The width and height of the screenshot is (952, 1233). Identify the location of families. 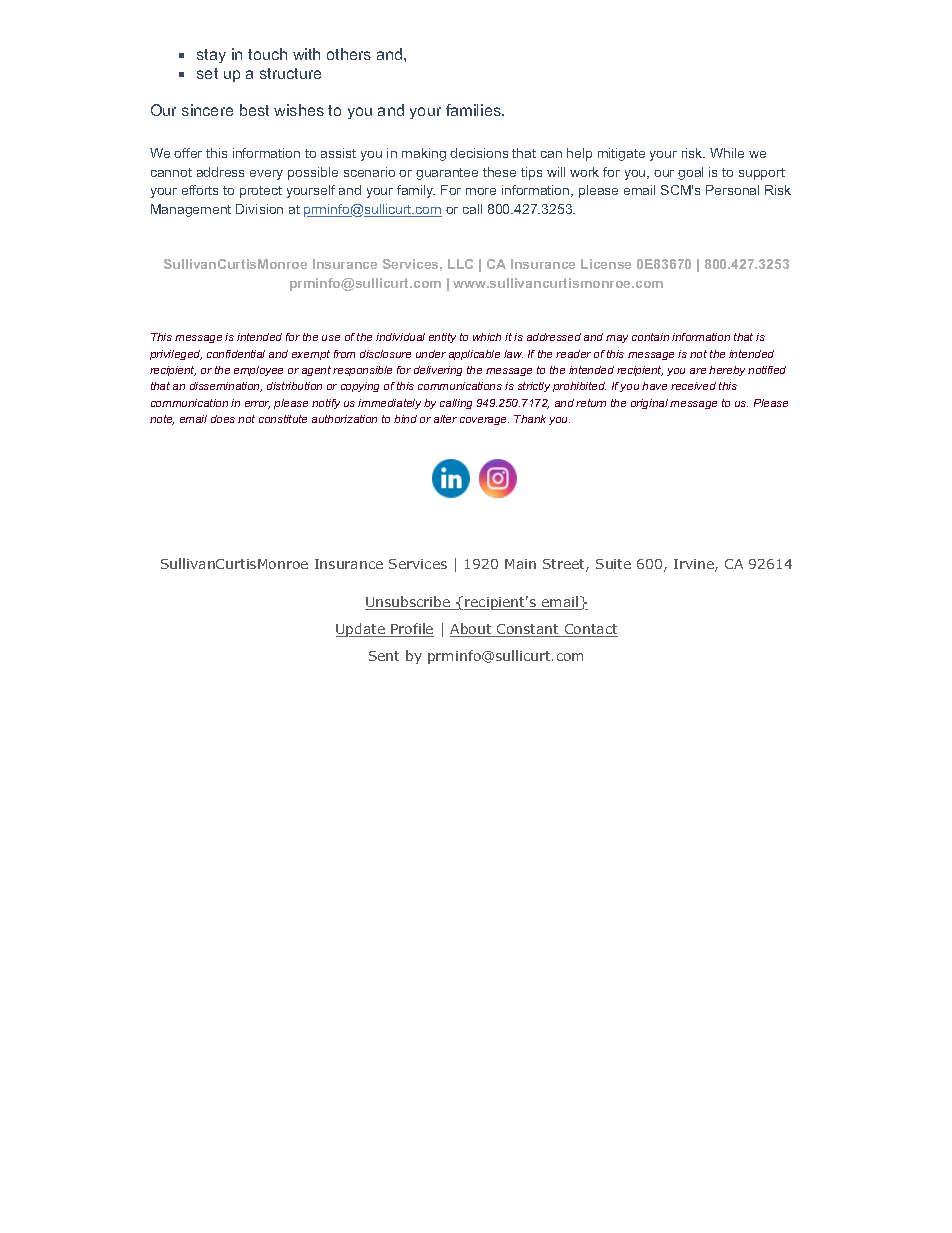
(474, 110).
